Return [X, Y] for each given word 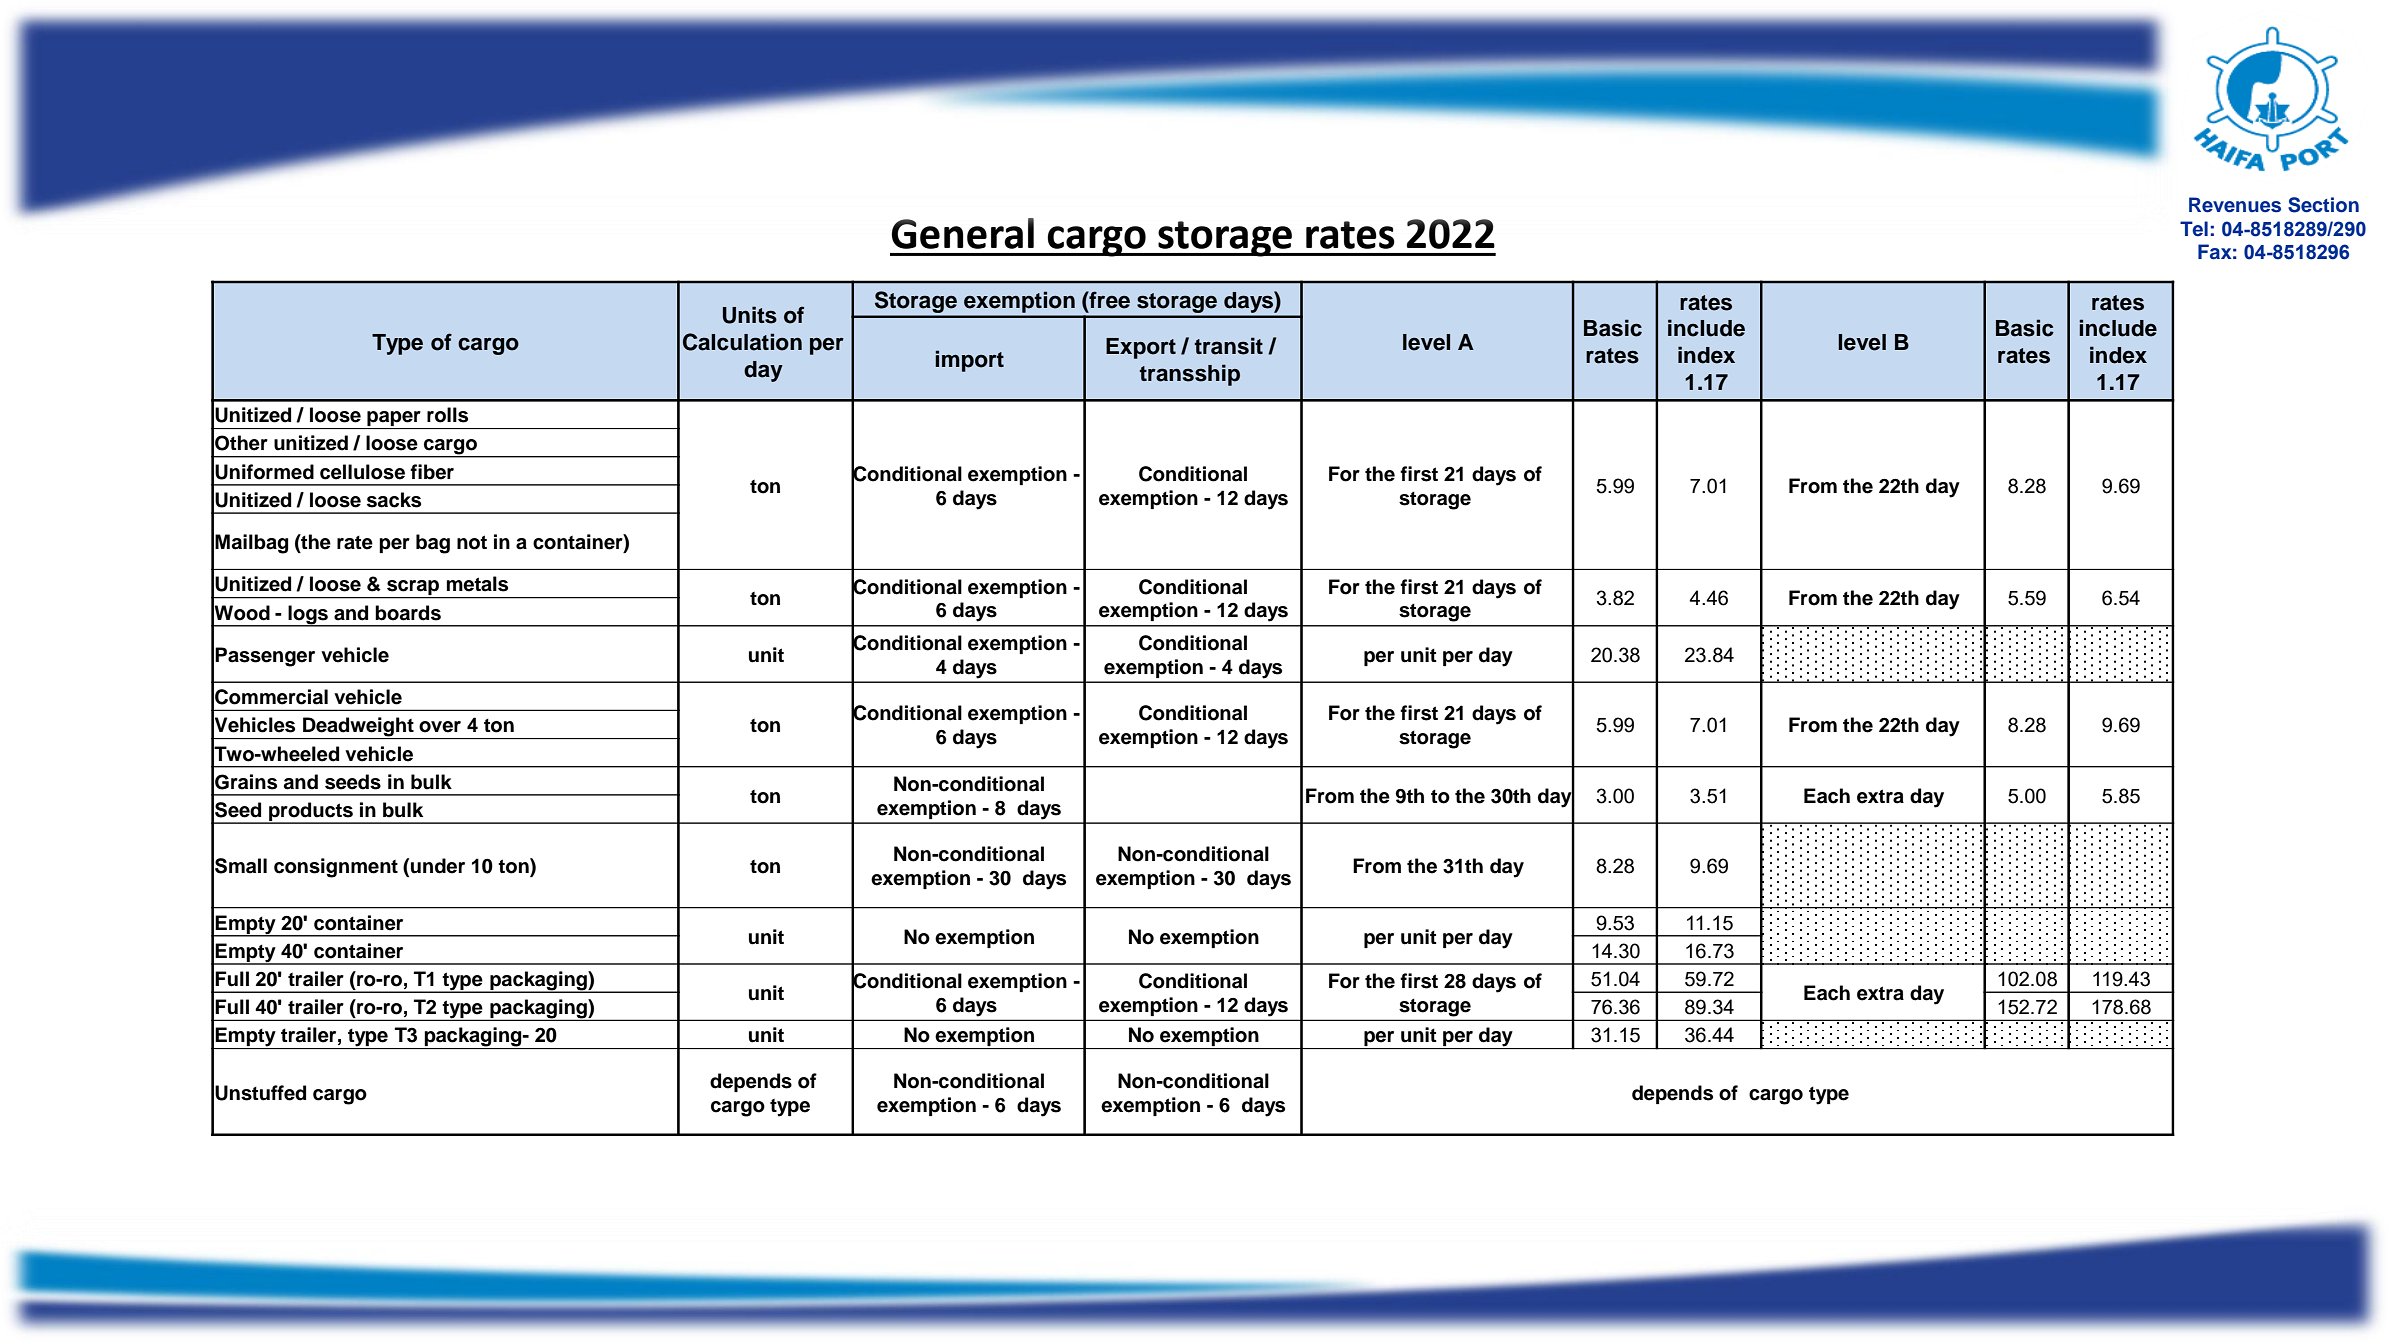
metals [477, 584]
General [963, 233]
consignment [336, 868]
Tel [2194, 229]
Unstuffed [260, 1093]
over [440, 727]
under [438, 866]
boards [408, 613]
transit [1228, 346]
